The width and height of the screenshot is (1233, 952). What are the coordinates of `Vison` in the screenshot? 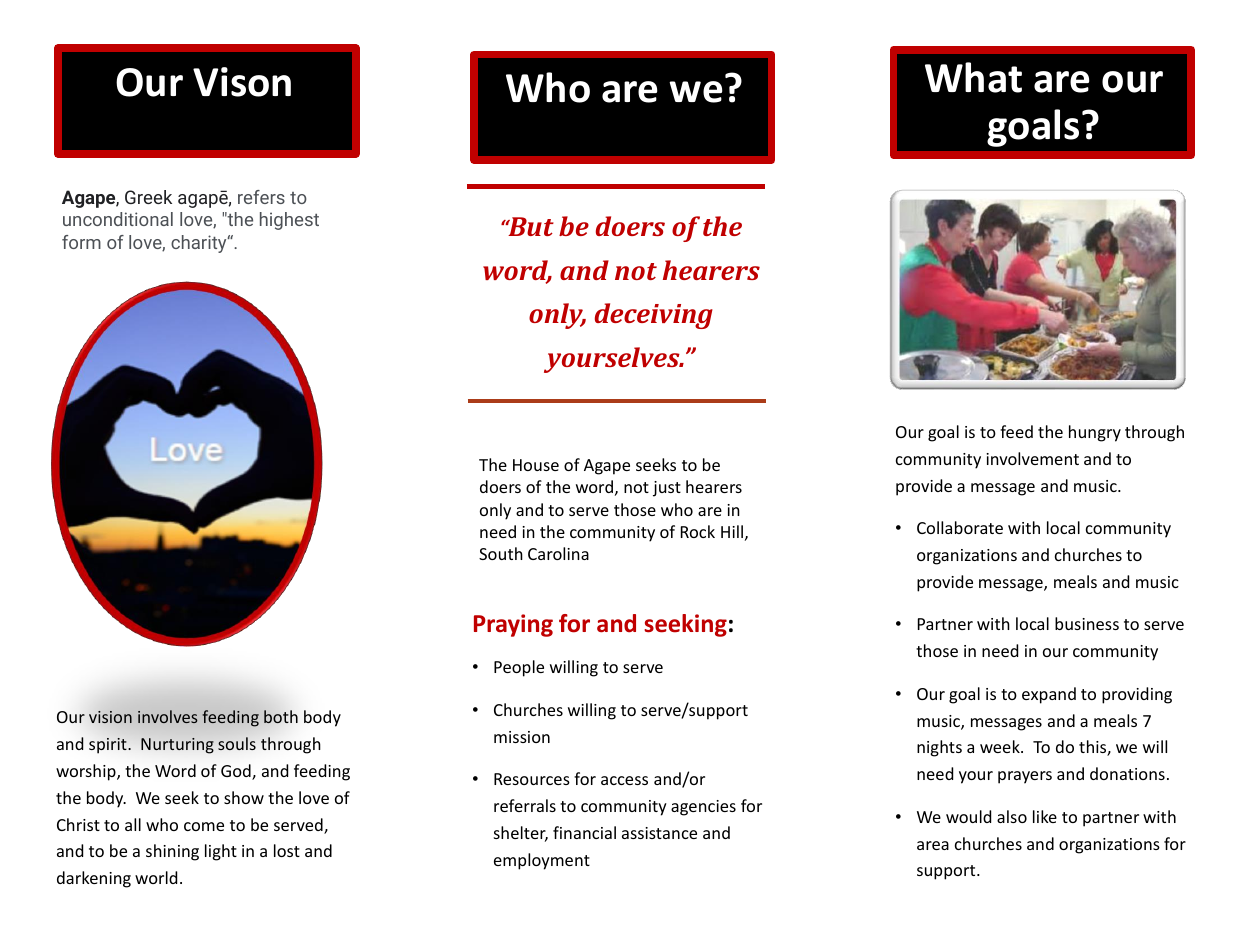 It's located at (242, 82).
